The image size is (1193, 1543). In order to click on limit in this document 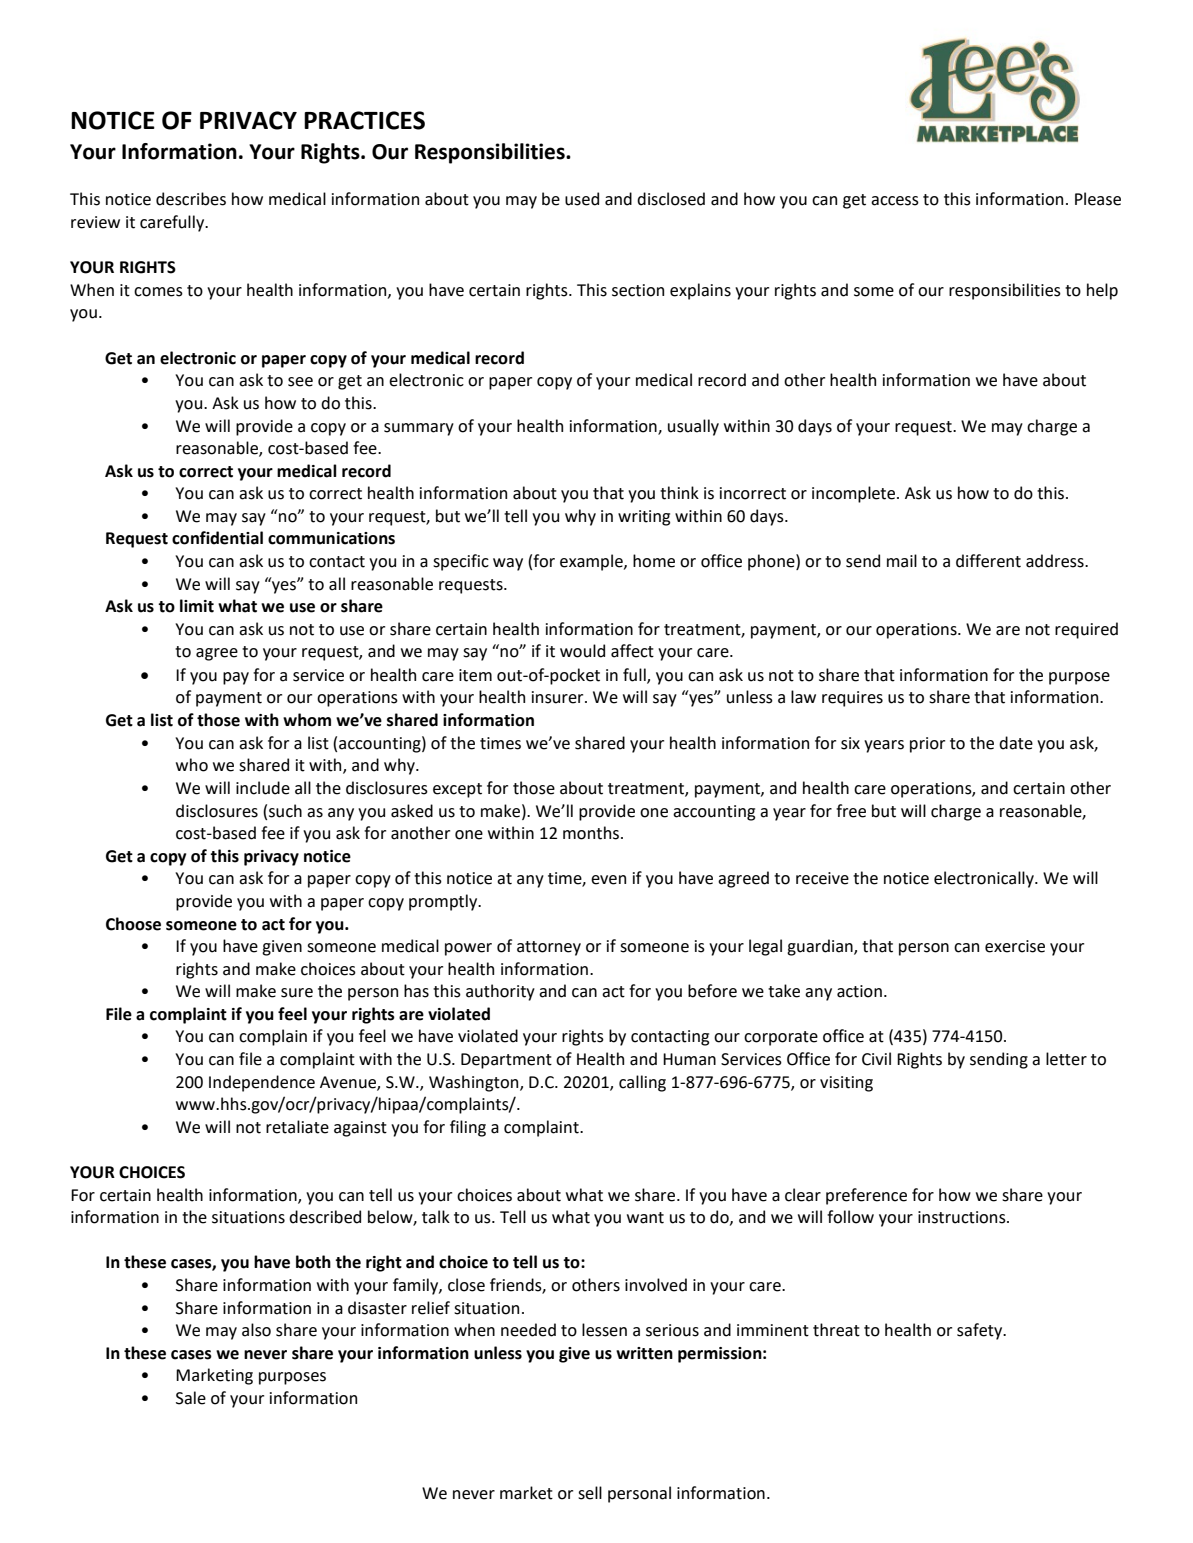, I will do `click(197, 606)`.
